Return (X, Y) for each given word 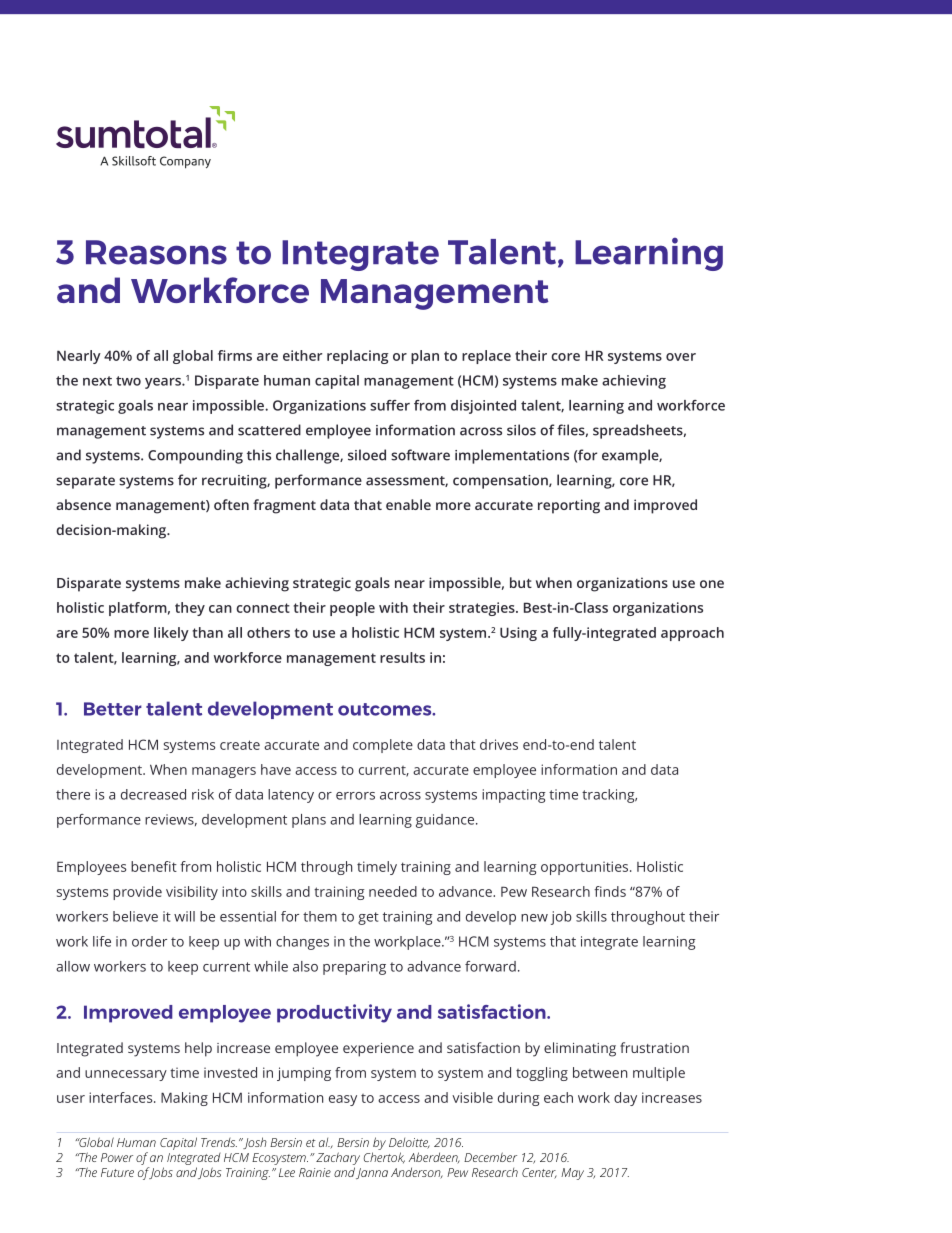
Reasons (156, 252)
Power (117, 1157)
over (681, 357)
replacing (358, 357)
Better (113, 709)
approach (692, 634)
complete (383, 746)
